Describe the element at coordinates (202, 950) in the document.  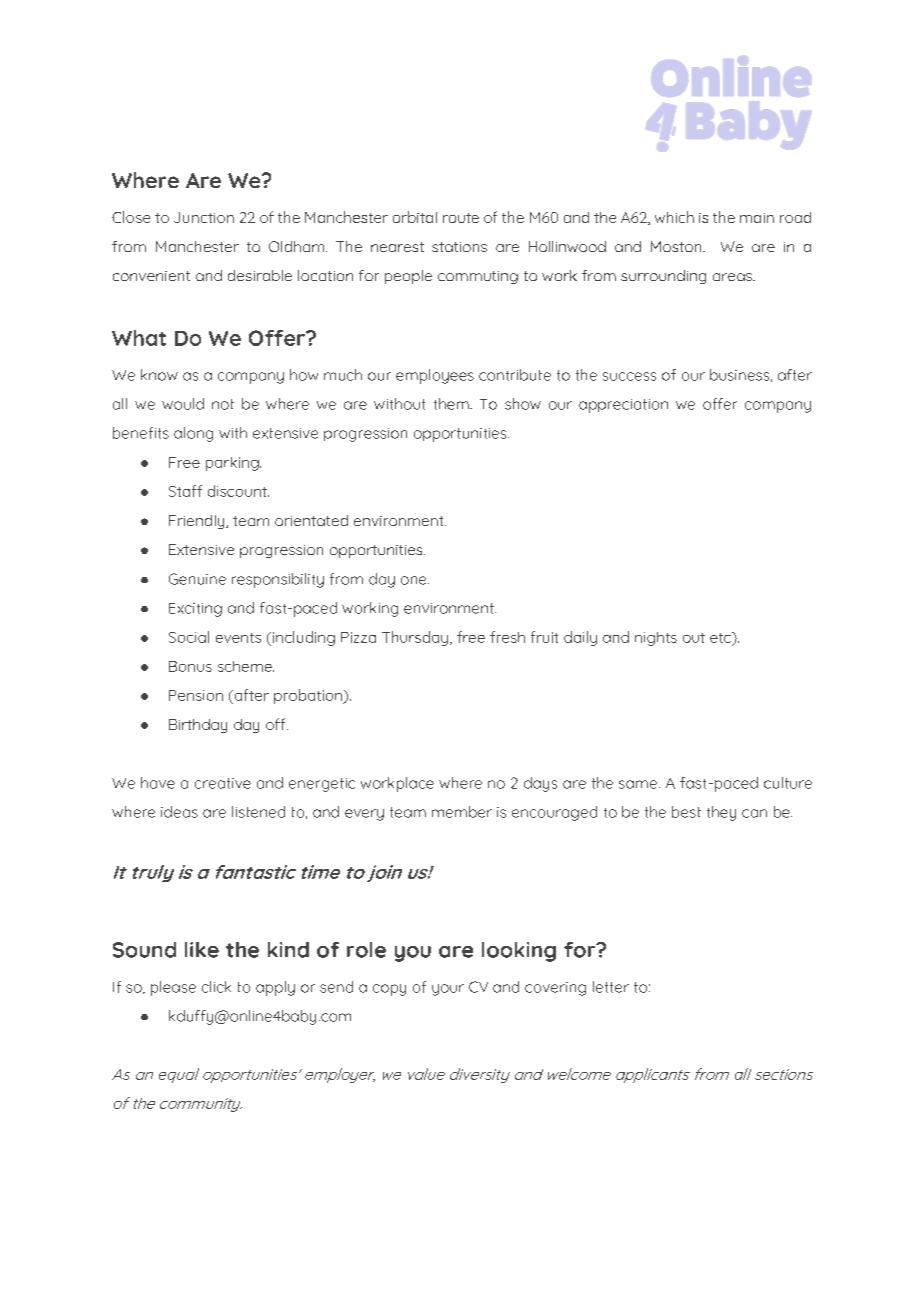
I see `like` at that location.
